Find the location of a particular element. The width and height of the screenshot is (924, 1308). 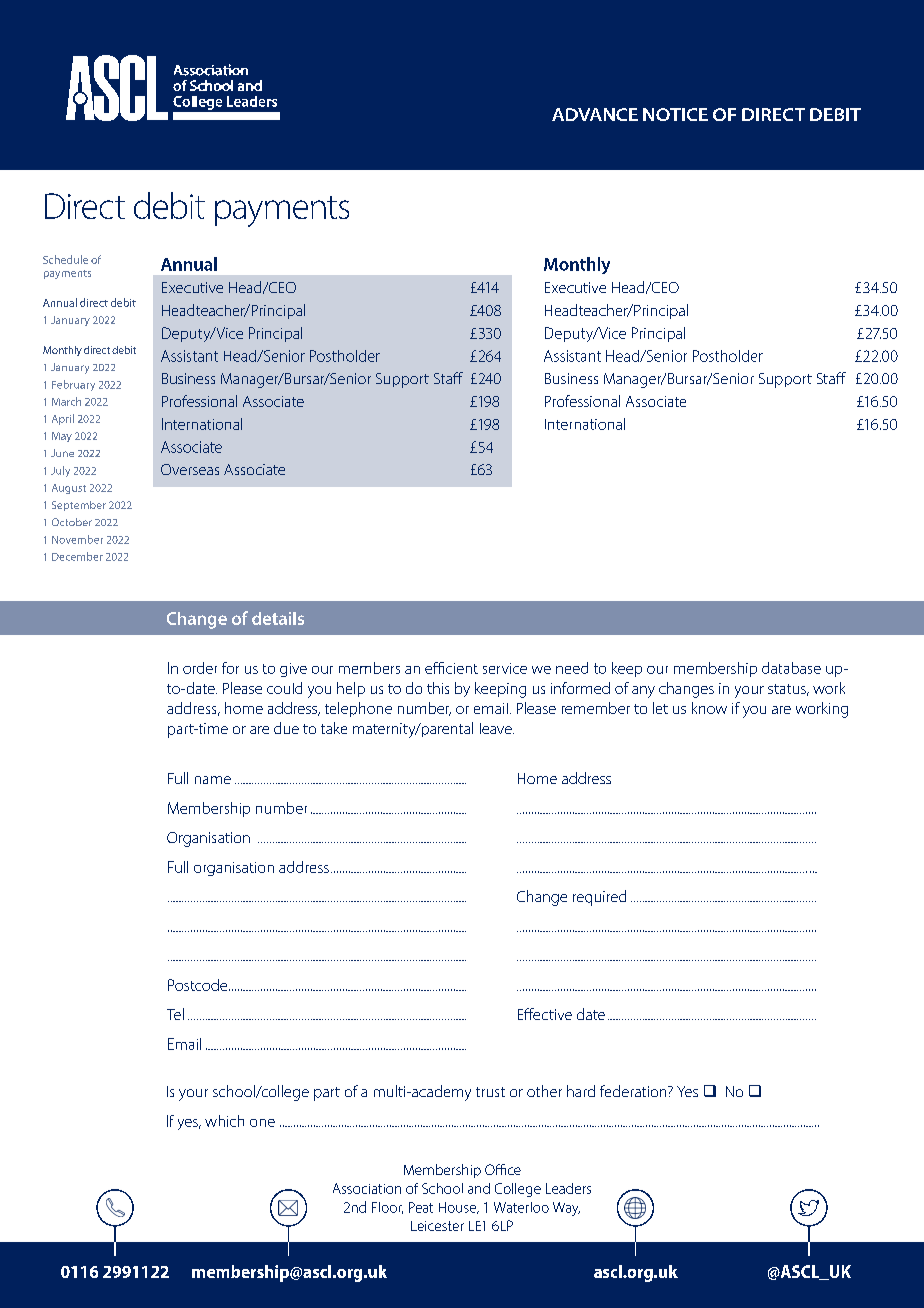

know is located at coordinates (709, 708).
